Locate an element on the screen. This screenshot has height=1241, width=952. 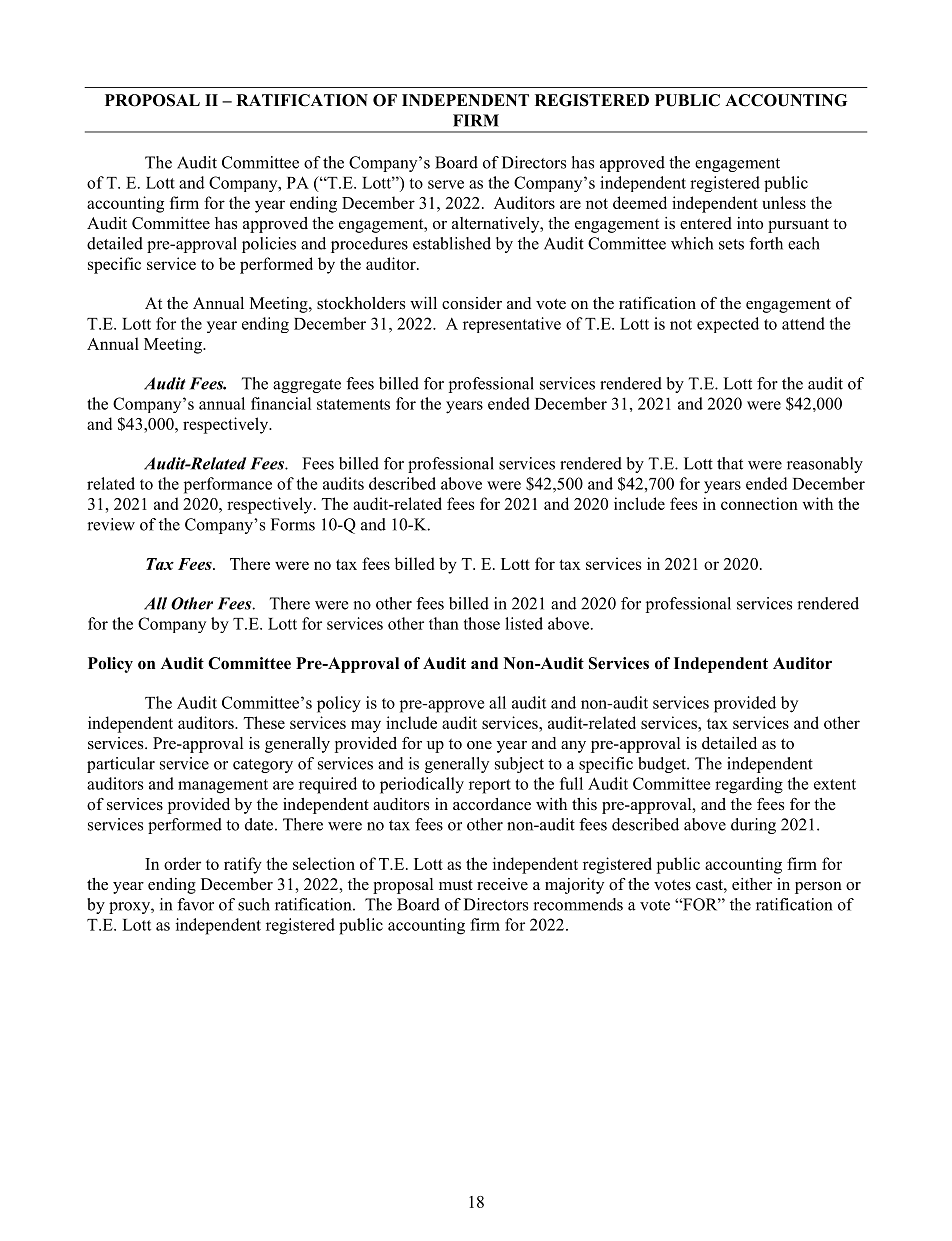
either is located at coordinates (752, 884).
